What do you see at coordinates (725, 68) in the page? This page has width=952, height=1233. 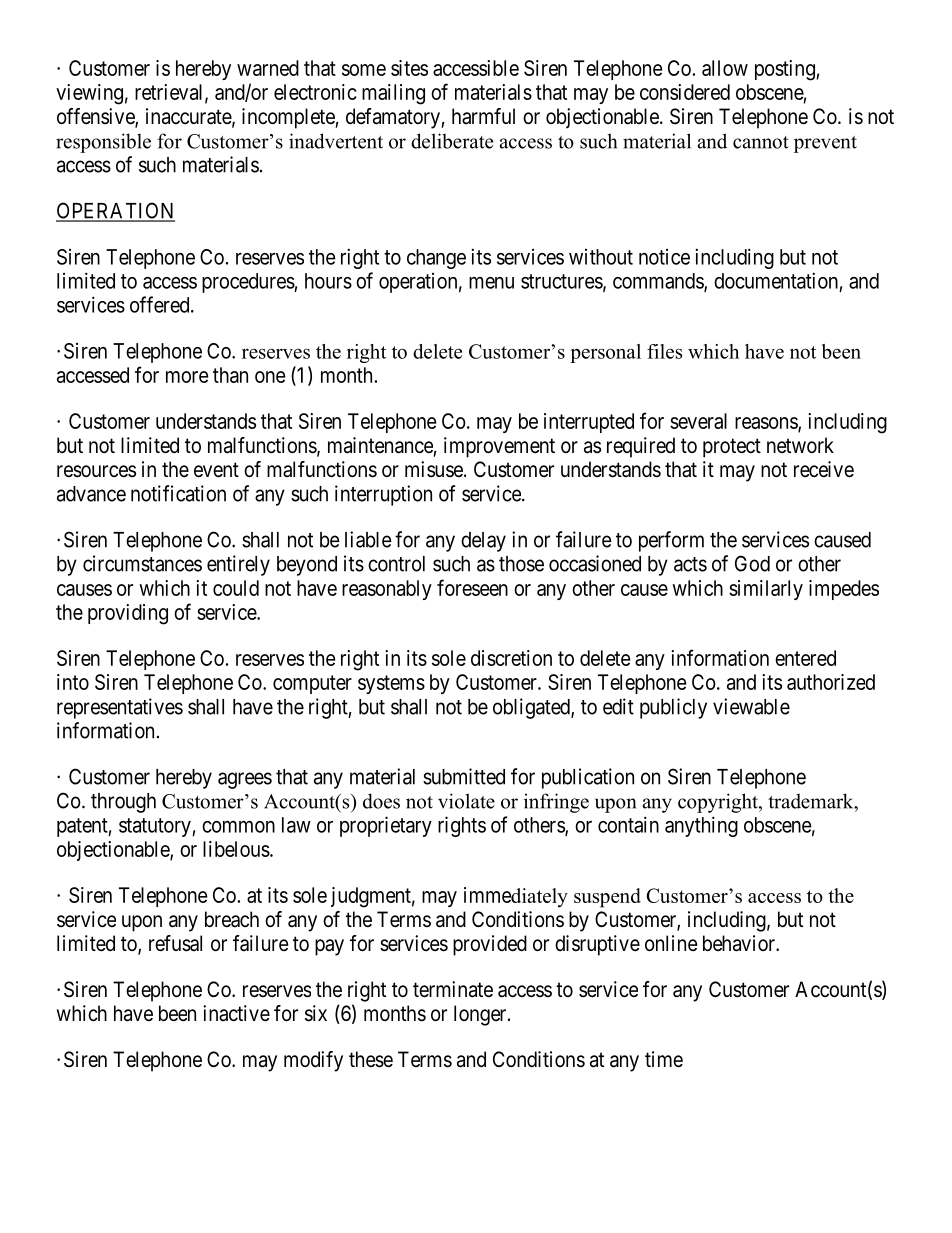 I see `allow` at bounding box center [725, 68].
